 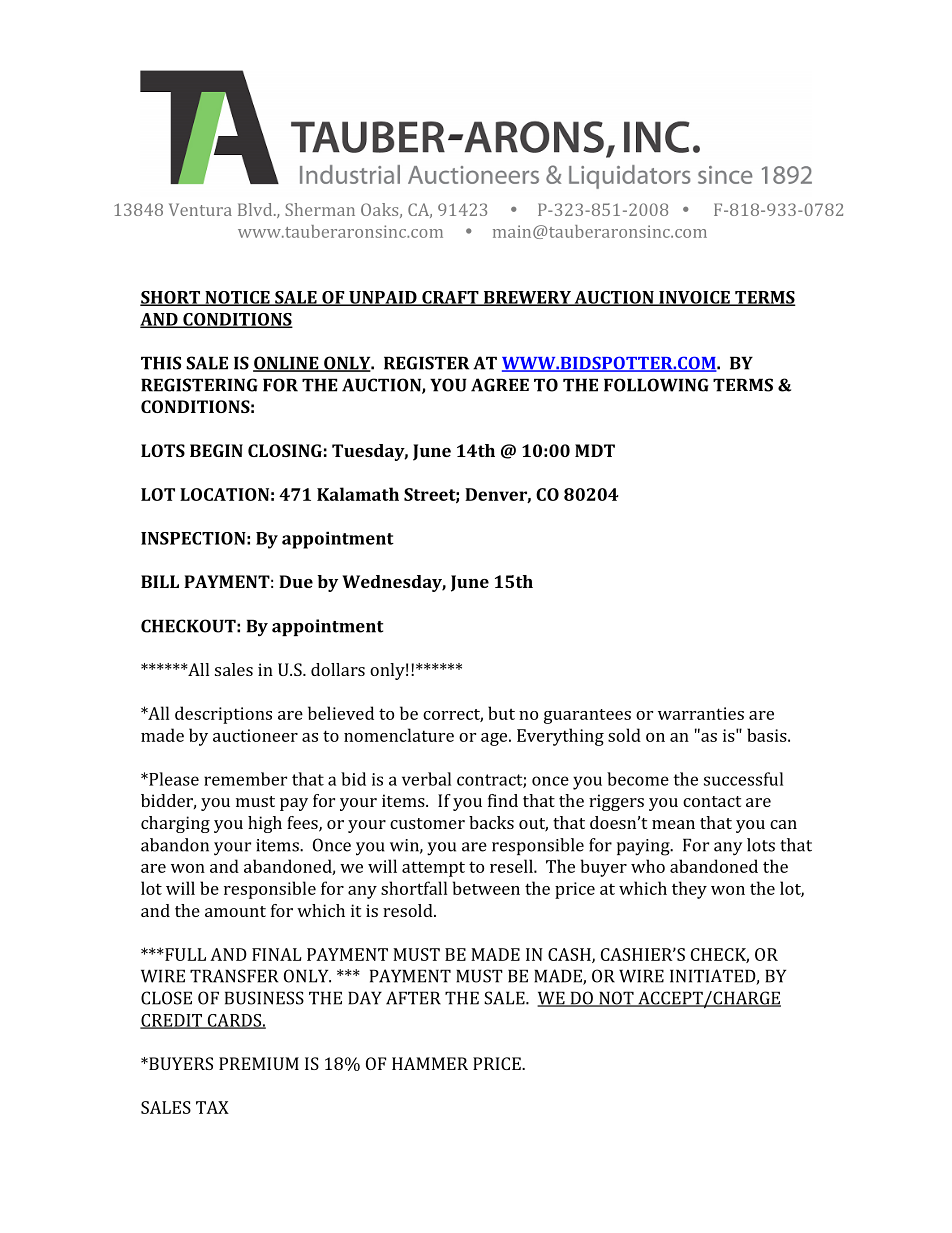 I want to click on between, so click(x=486, y=888).
